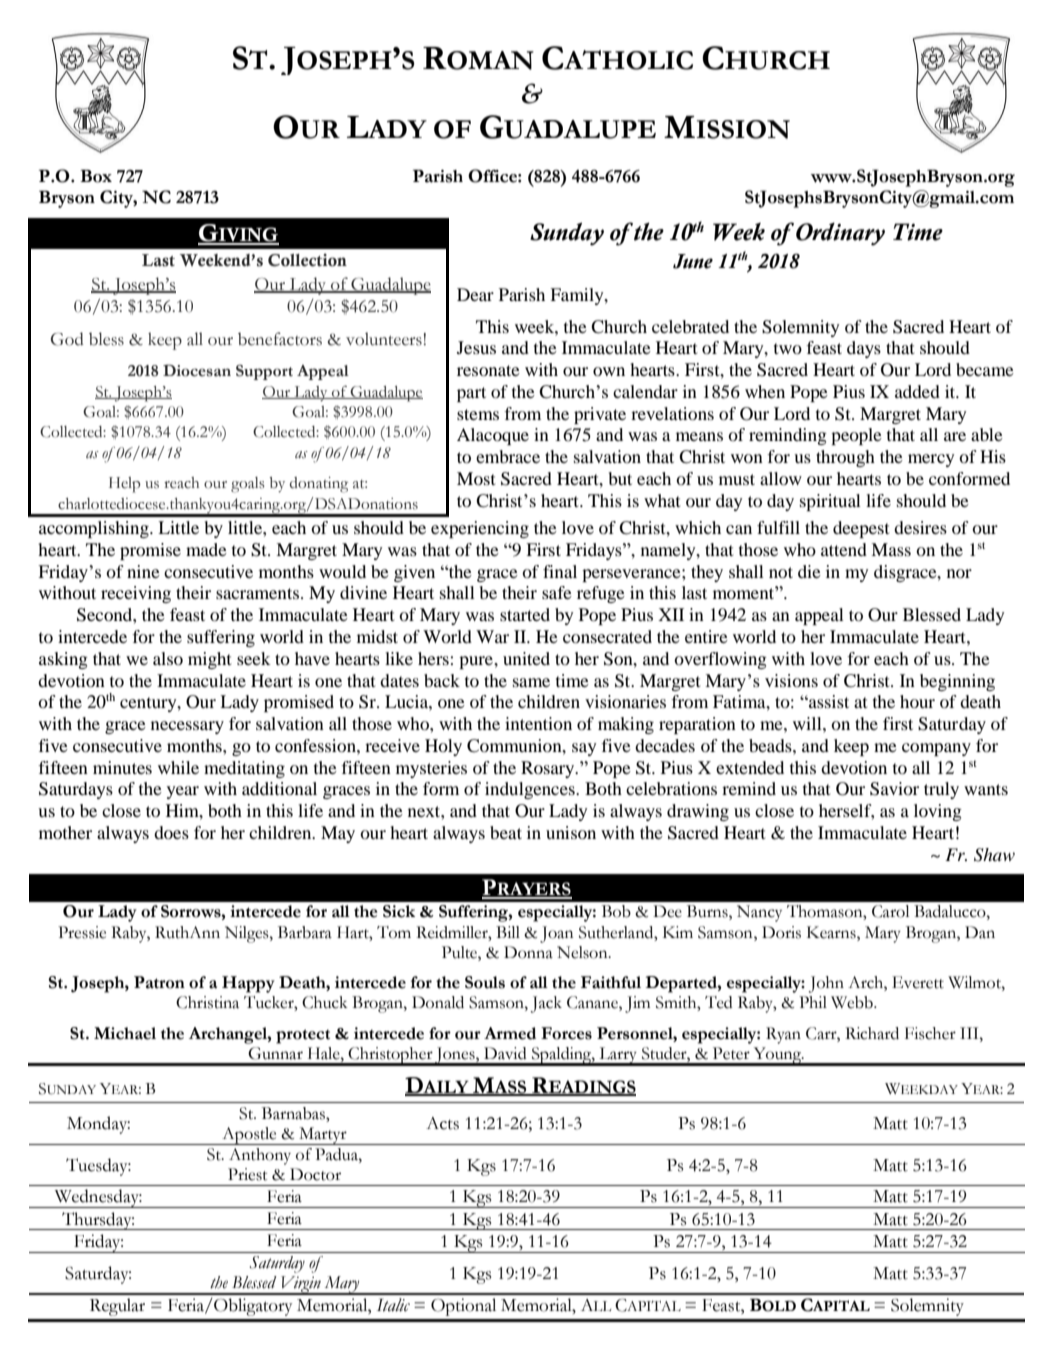 This document has height=1363, width=1053. I want to click on through, so click(845, 458).
